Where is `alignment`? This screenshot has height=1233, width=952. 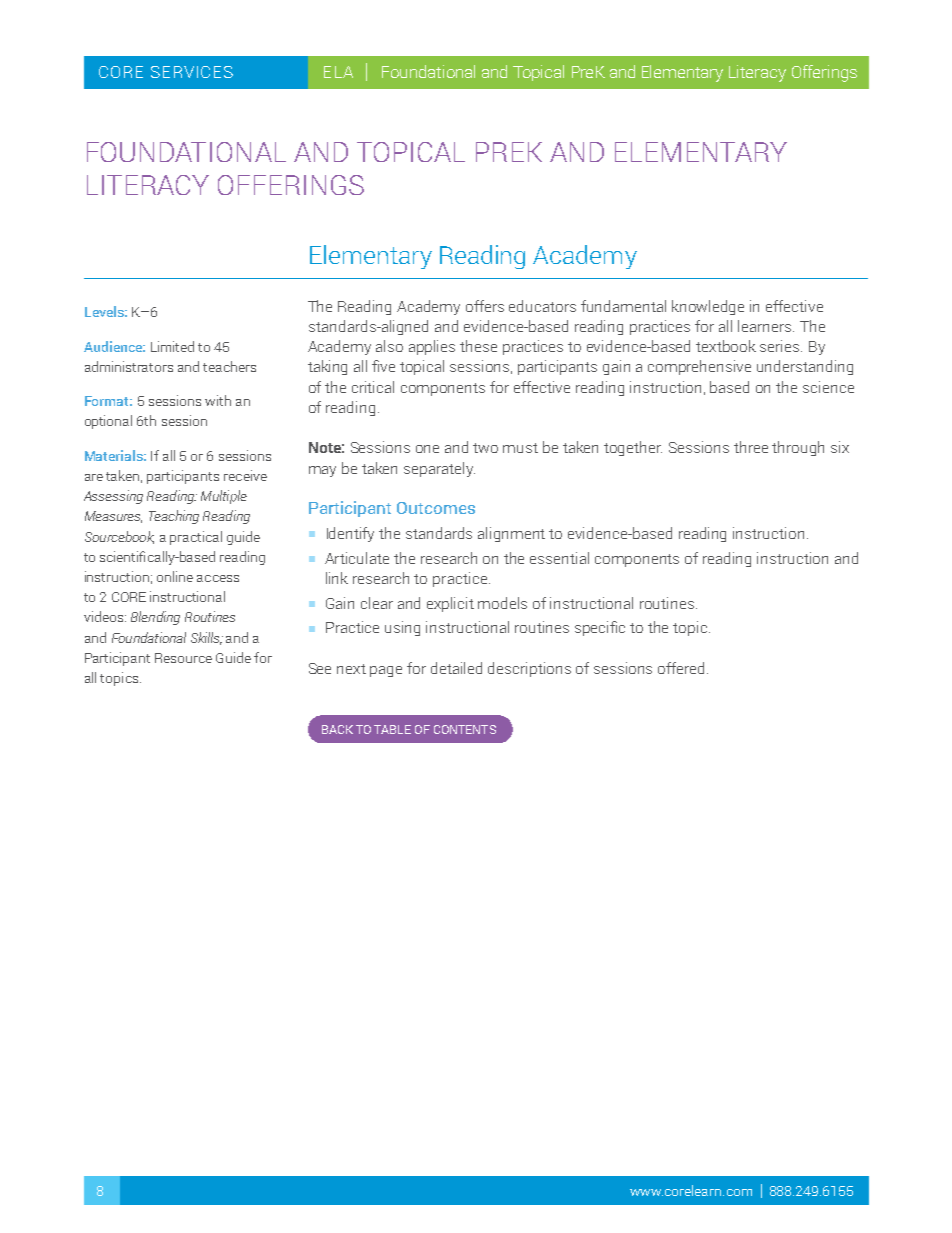
alignment is located at coordinates (511, 534).
